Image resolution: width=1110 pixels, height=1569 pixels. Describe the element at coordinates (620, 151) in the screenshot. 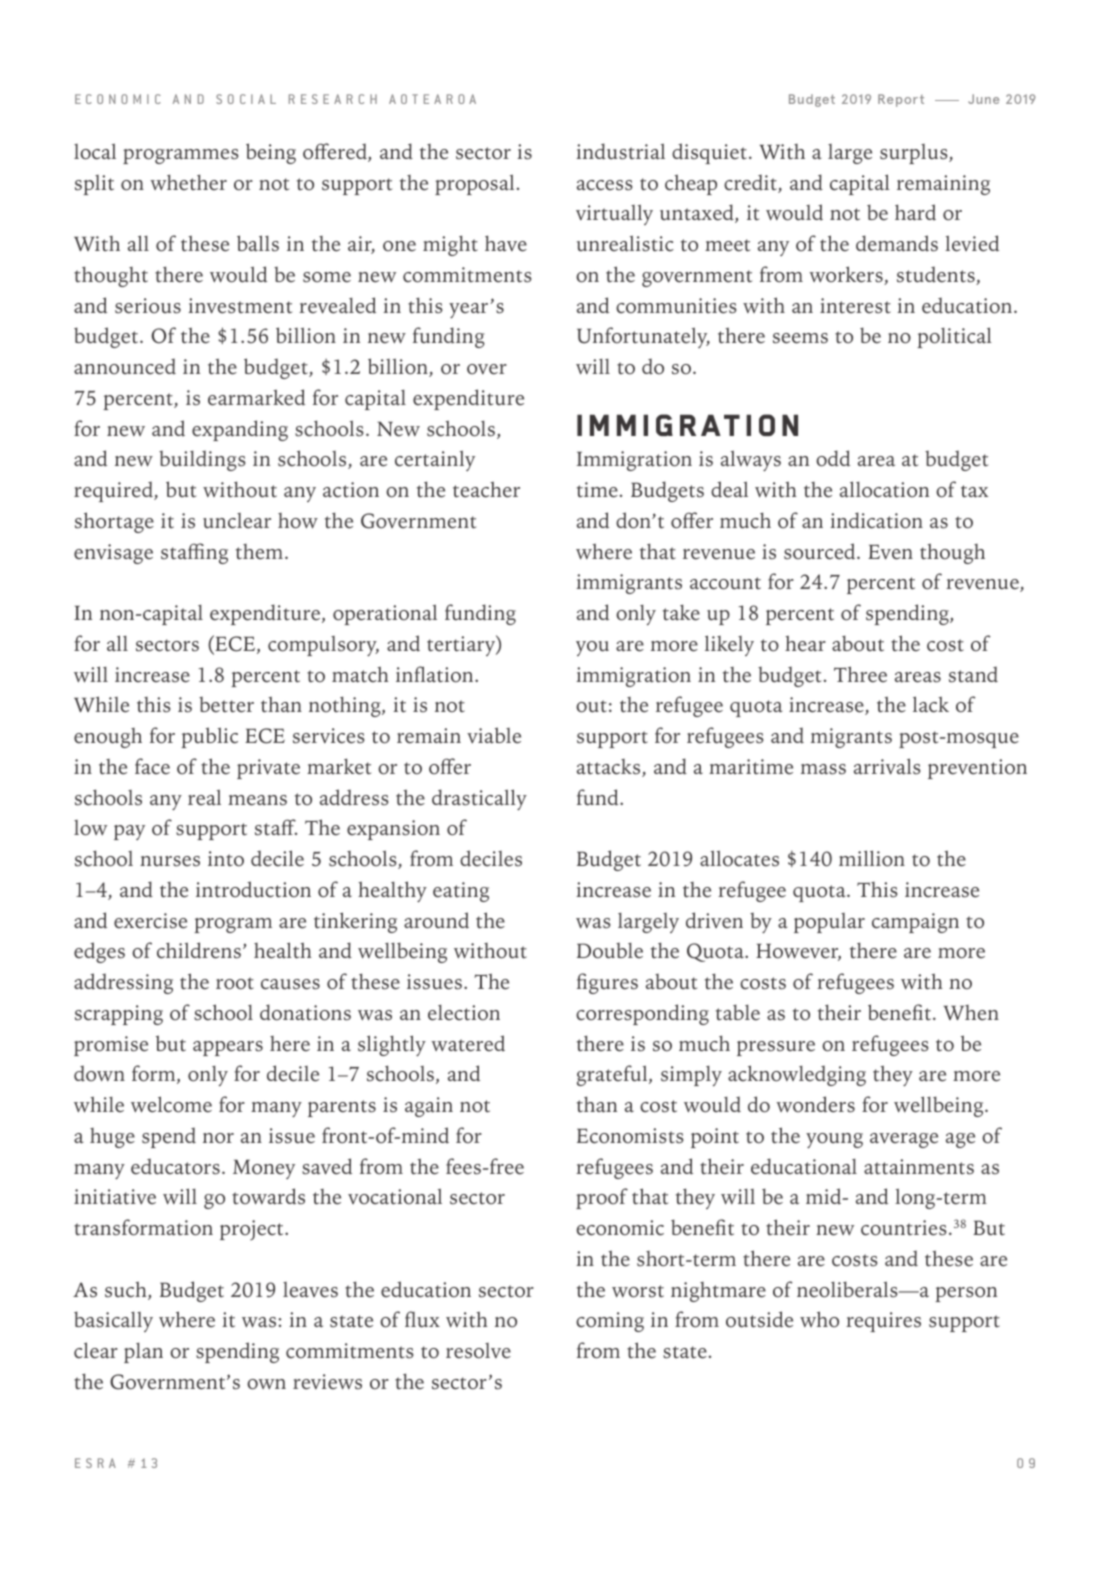

I see `industrial` at that location.
